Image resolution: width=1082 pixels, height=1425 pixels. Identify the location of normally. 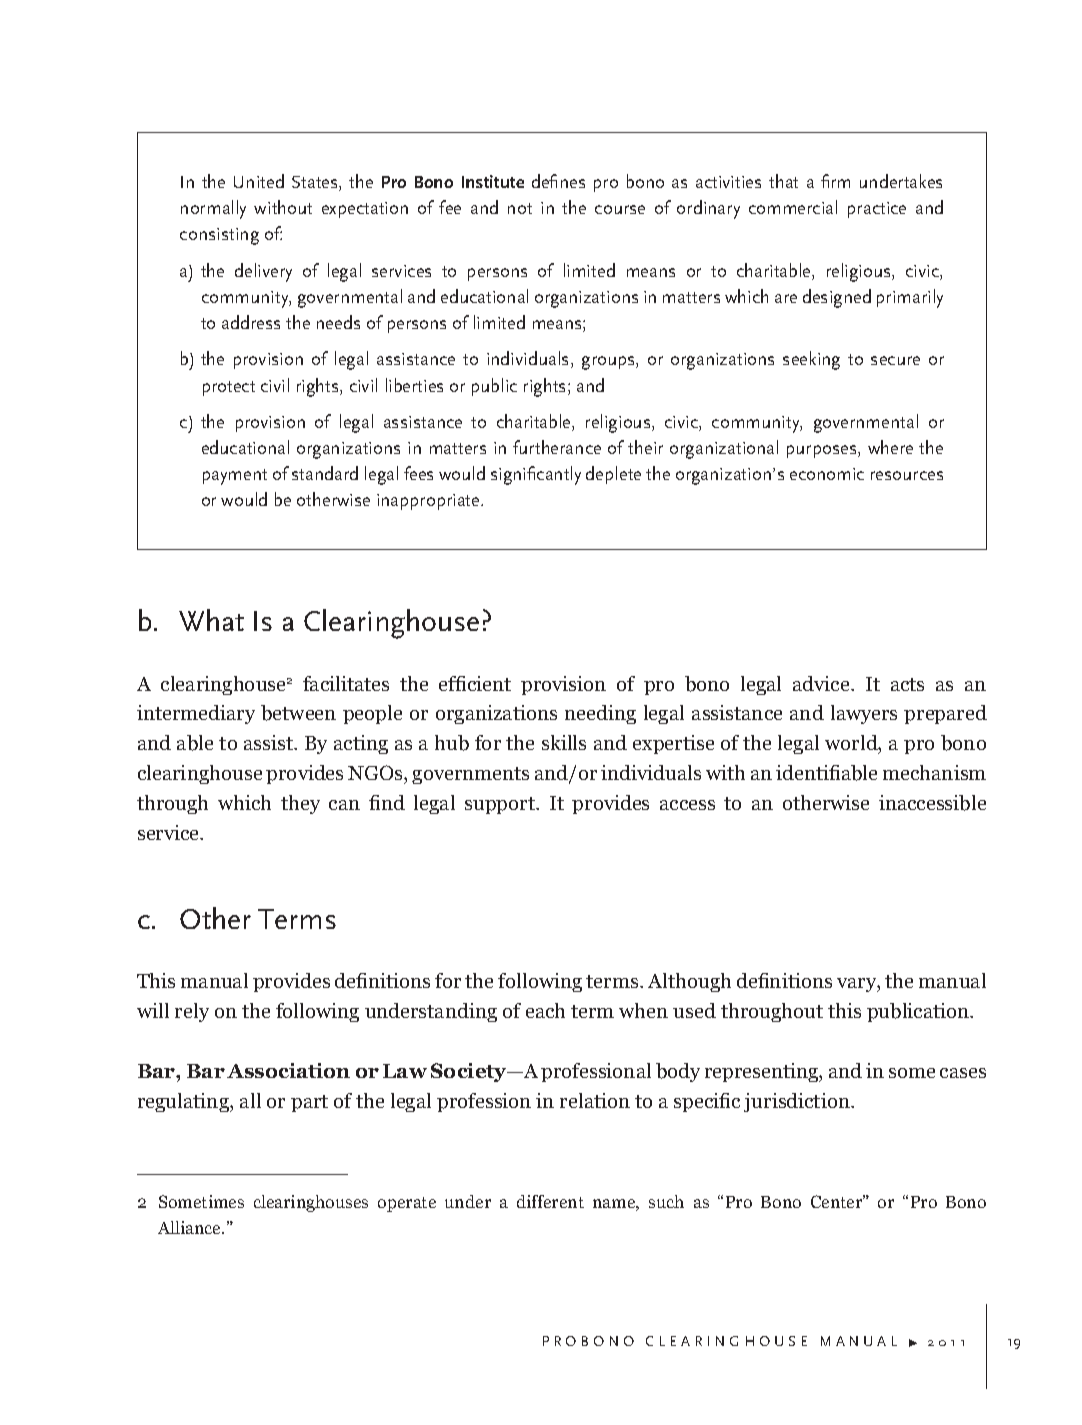
(213, 209).
